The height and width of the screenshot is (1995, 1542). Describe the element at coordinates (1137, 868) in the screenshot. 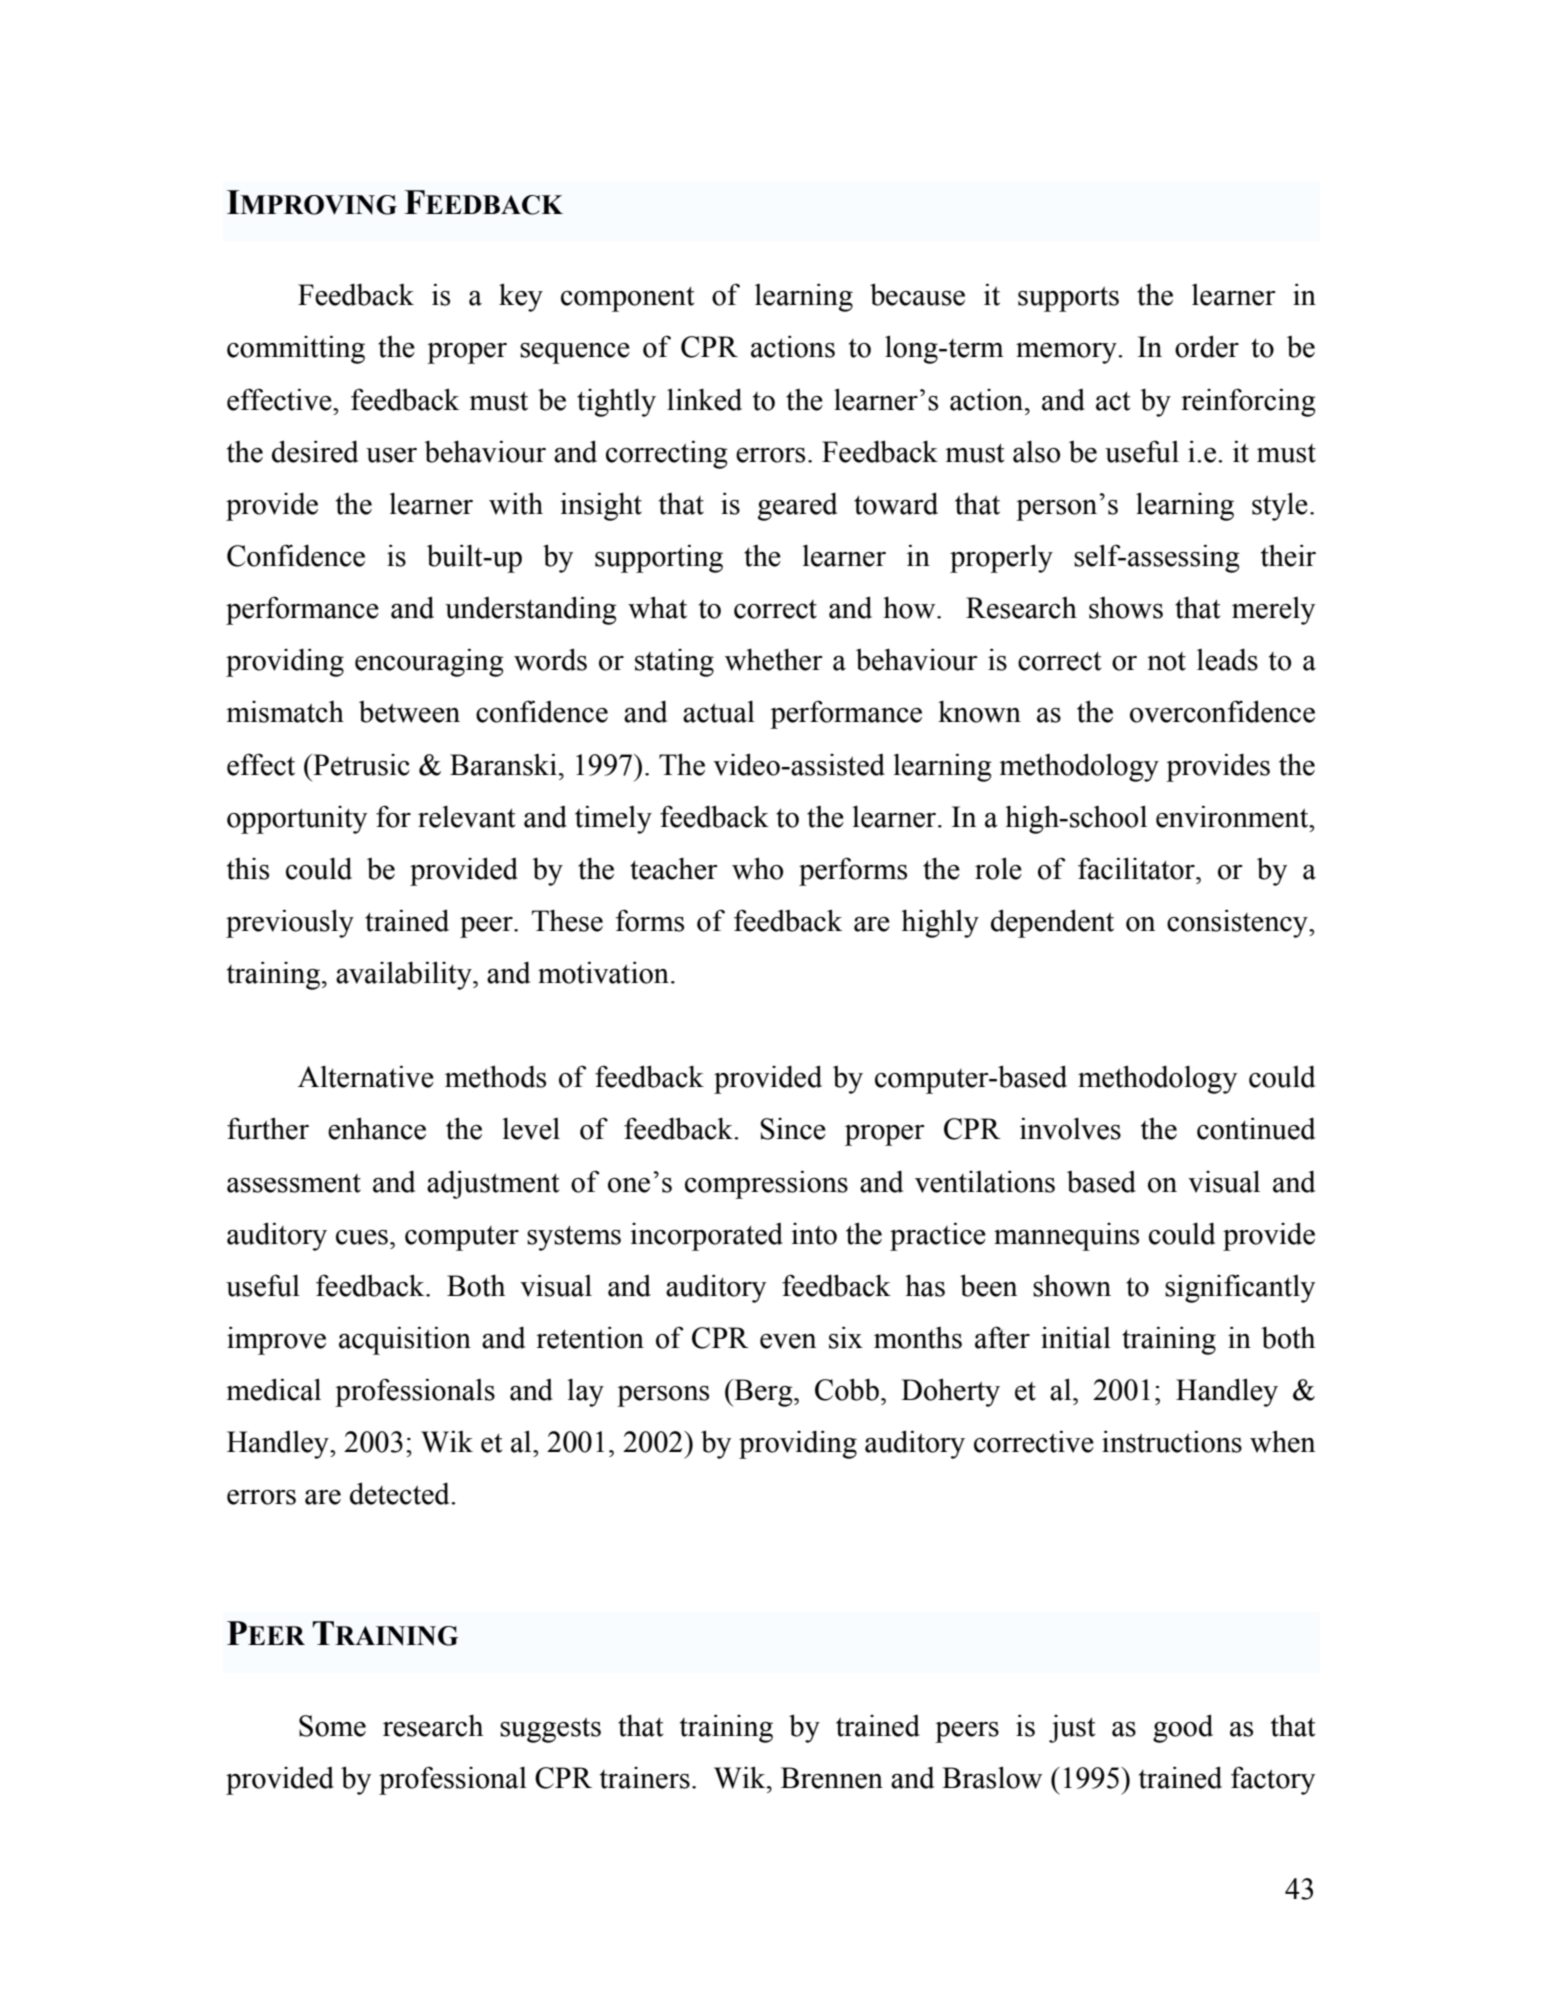

I see `facilitator` at that location.
